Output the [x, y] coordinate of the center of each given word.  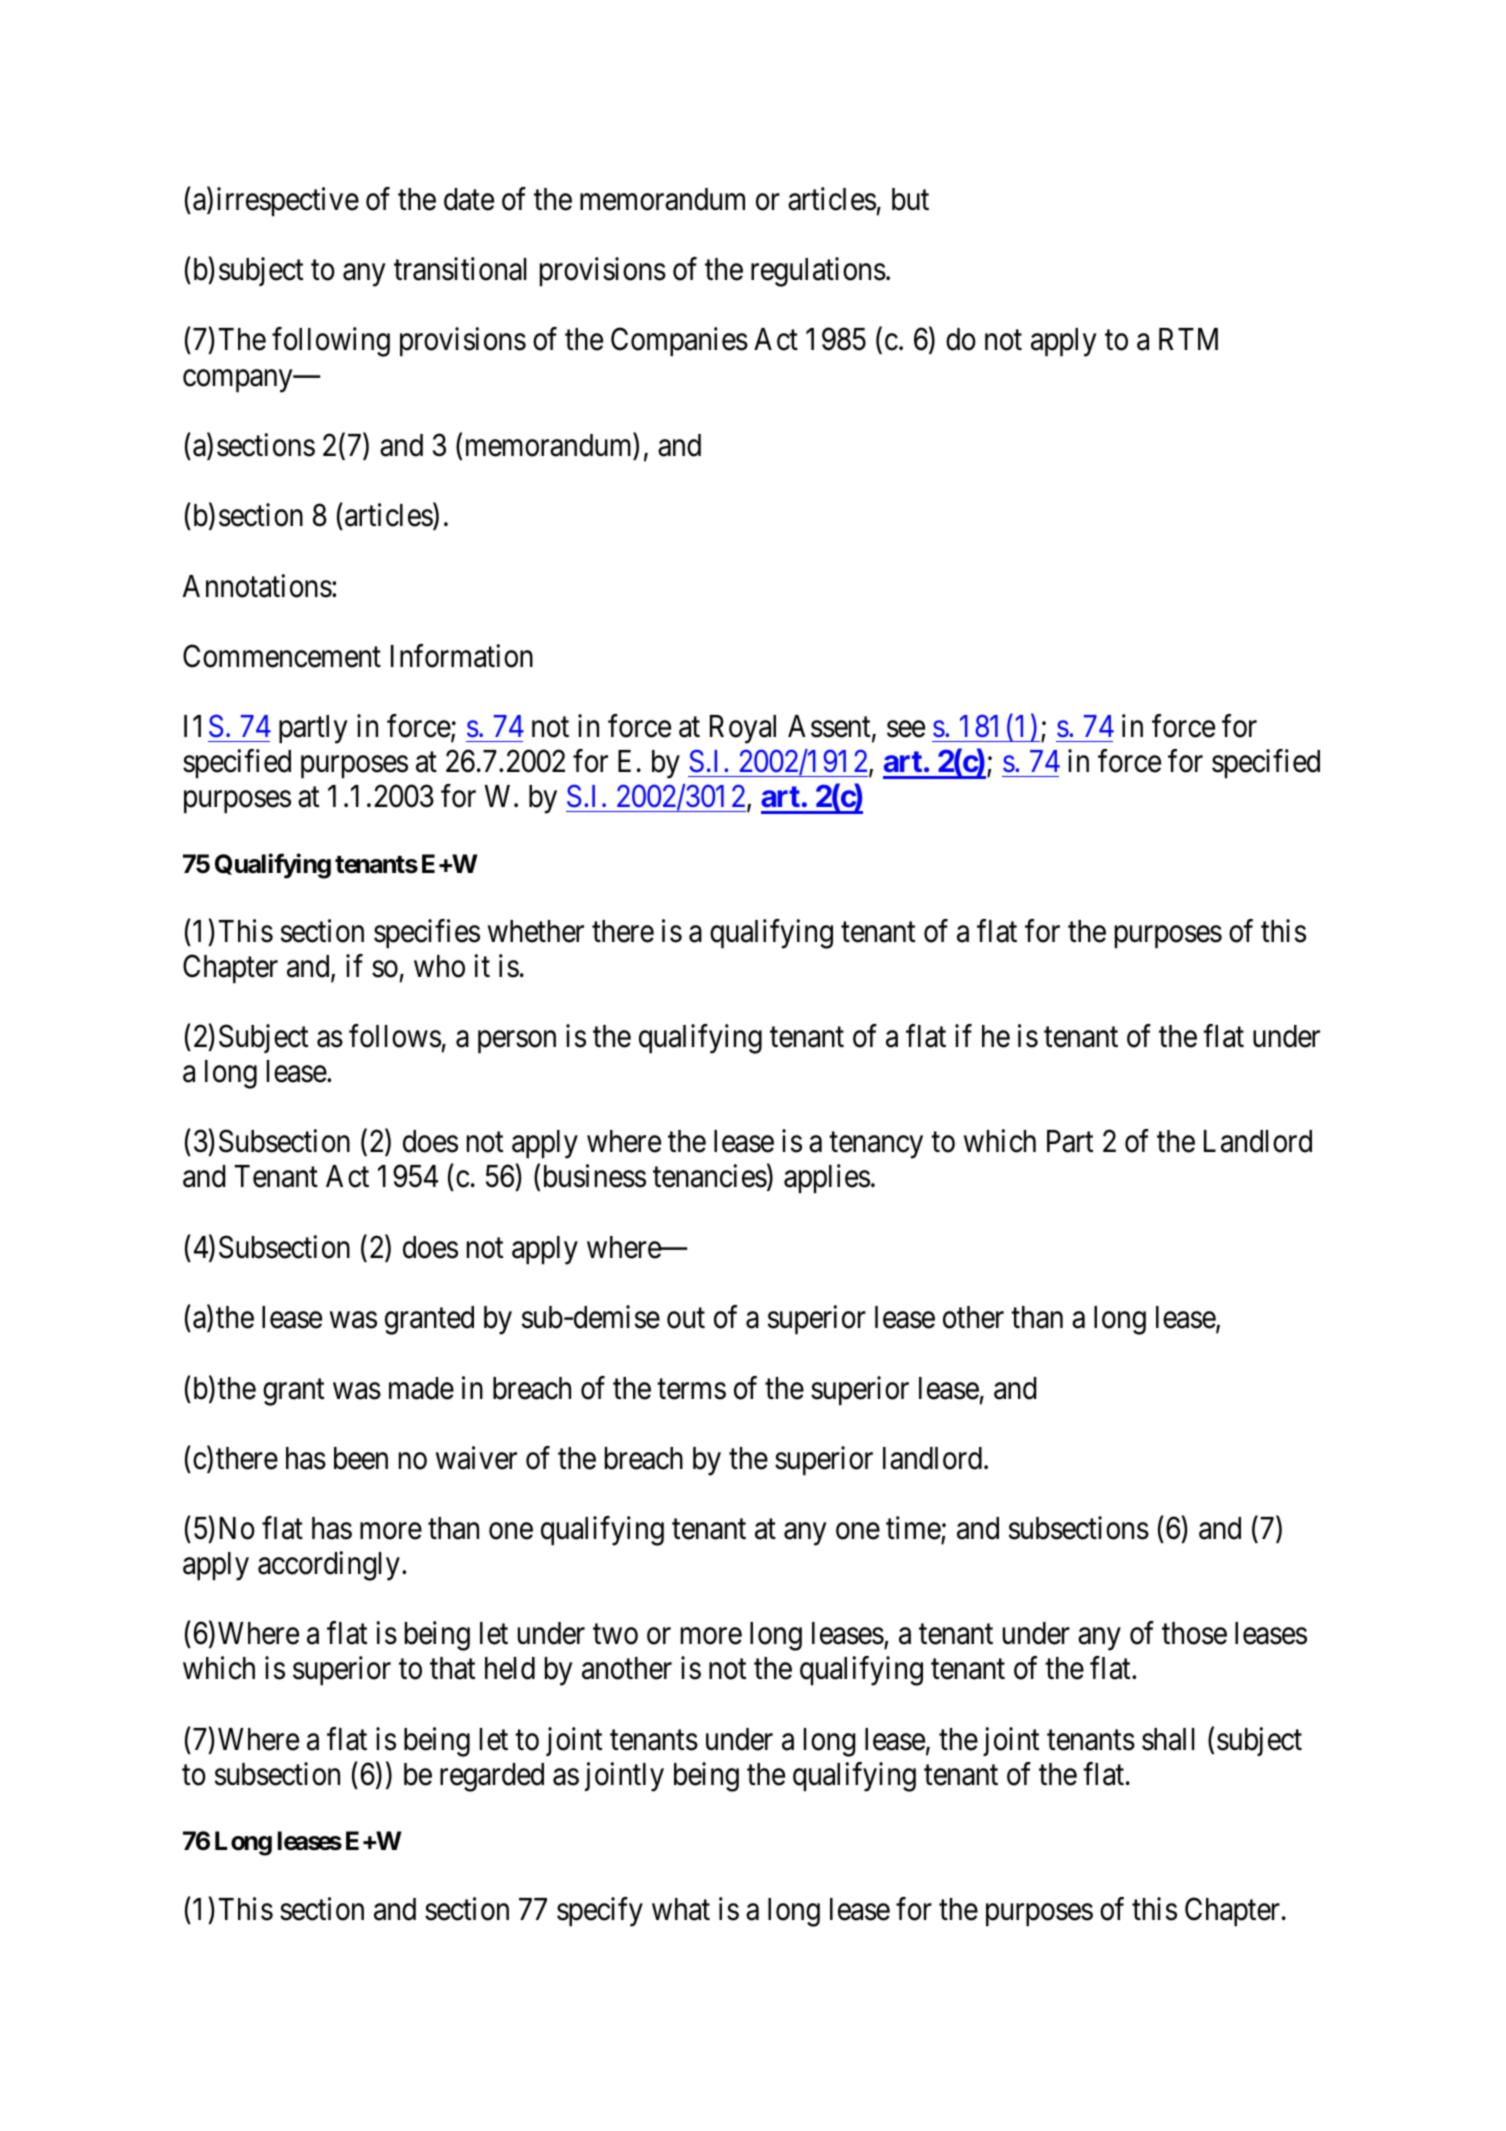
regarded [492, 1777]
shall [1168, 1739]
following [331, 342]
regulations [818, 272]
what [681, 1909]
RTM [1188, 339]
